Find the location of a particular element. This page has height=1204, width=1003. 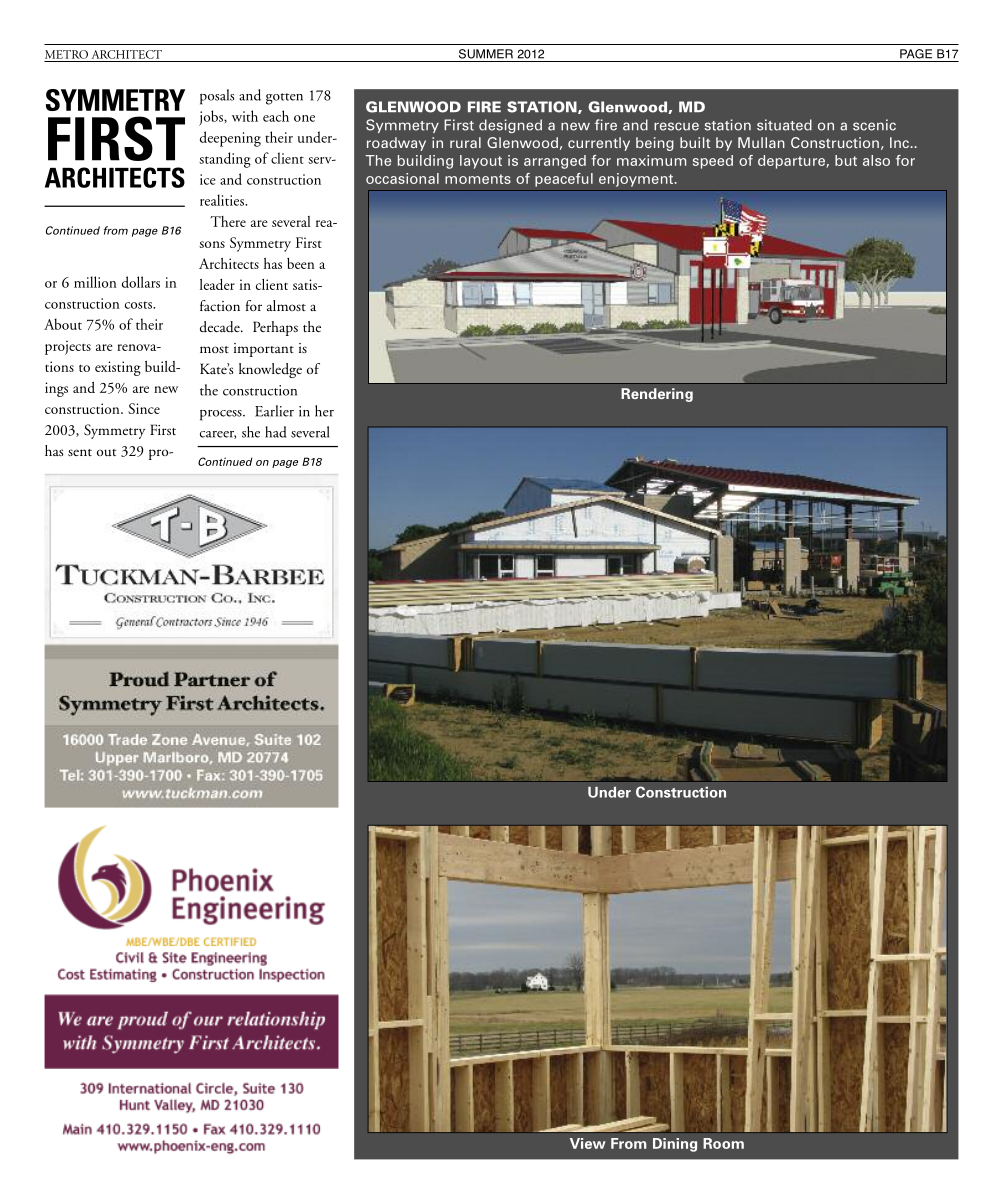

situated is located at coordinates (784, 125).
